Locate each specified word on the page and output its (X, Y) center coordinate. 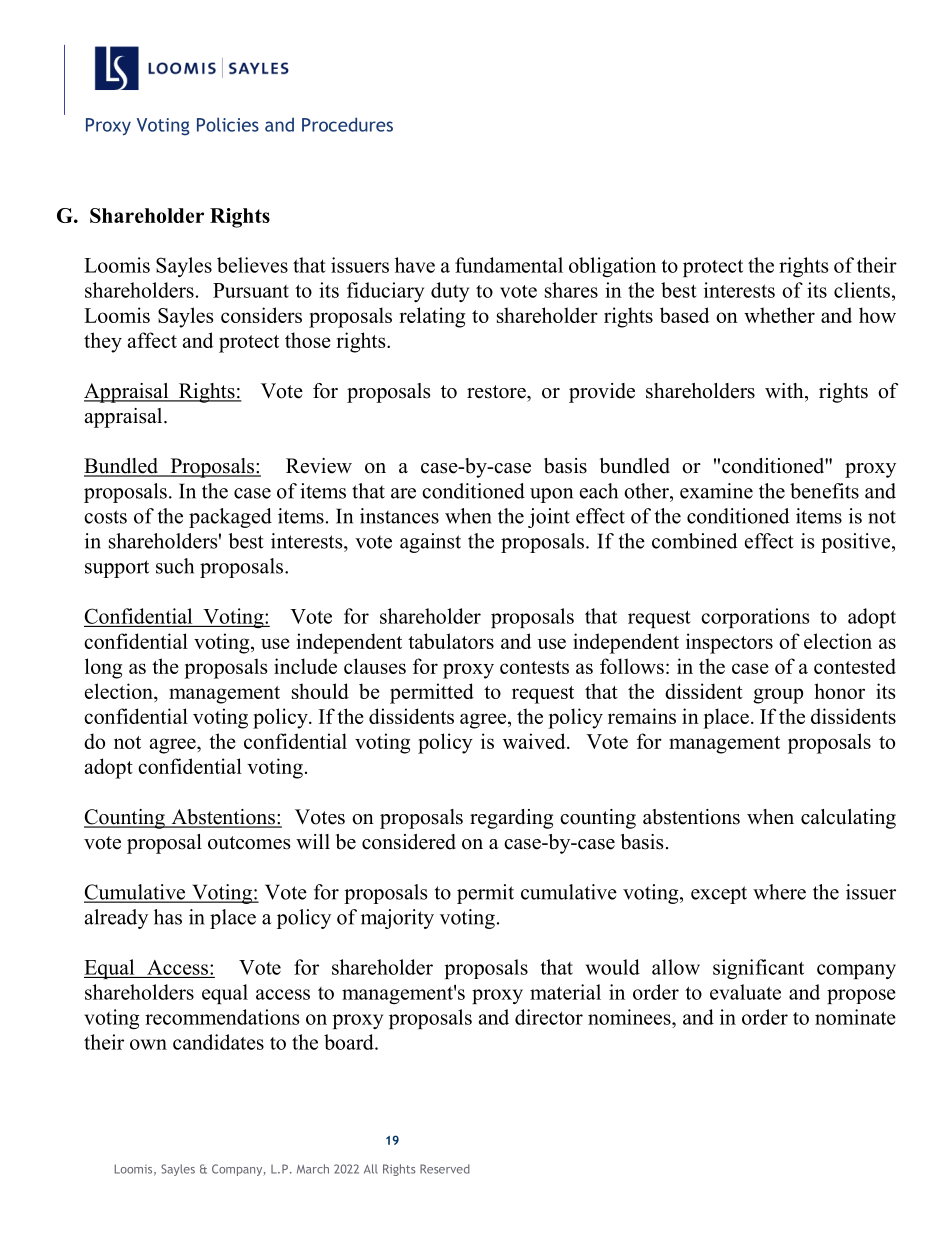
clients (862, 290)
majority (397, 919)
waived (535, 741)
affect (152, 340)
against (430, 543)
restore (497, 392)
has (168, 917)
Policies (228, 124)
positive (855, 543)
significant (758, 969)
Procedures (347, 124)
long (103, 668)
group (778, 696)
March (313, 1169)
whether (779, 315)
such (175, 566)
